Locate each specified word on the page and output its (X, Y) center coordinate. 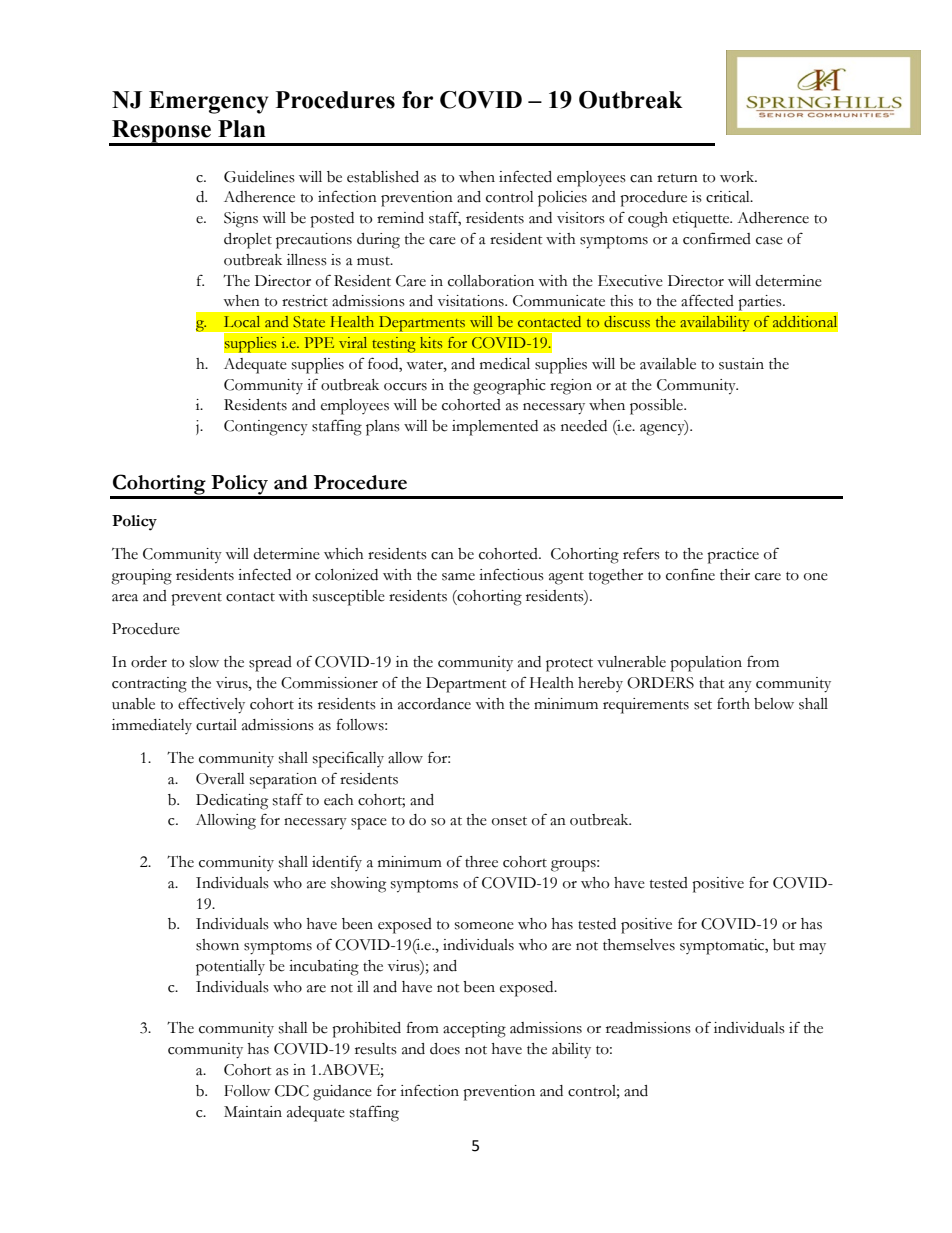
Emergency (209, 102)
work (738, 177)
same (458, 577)
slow (204, 662)
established (383, 177)
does (445, 1049)
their (735, 575)
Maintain (253, 1112)
